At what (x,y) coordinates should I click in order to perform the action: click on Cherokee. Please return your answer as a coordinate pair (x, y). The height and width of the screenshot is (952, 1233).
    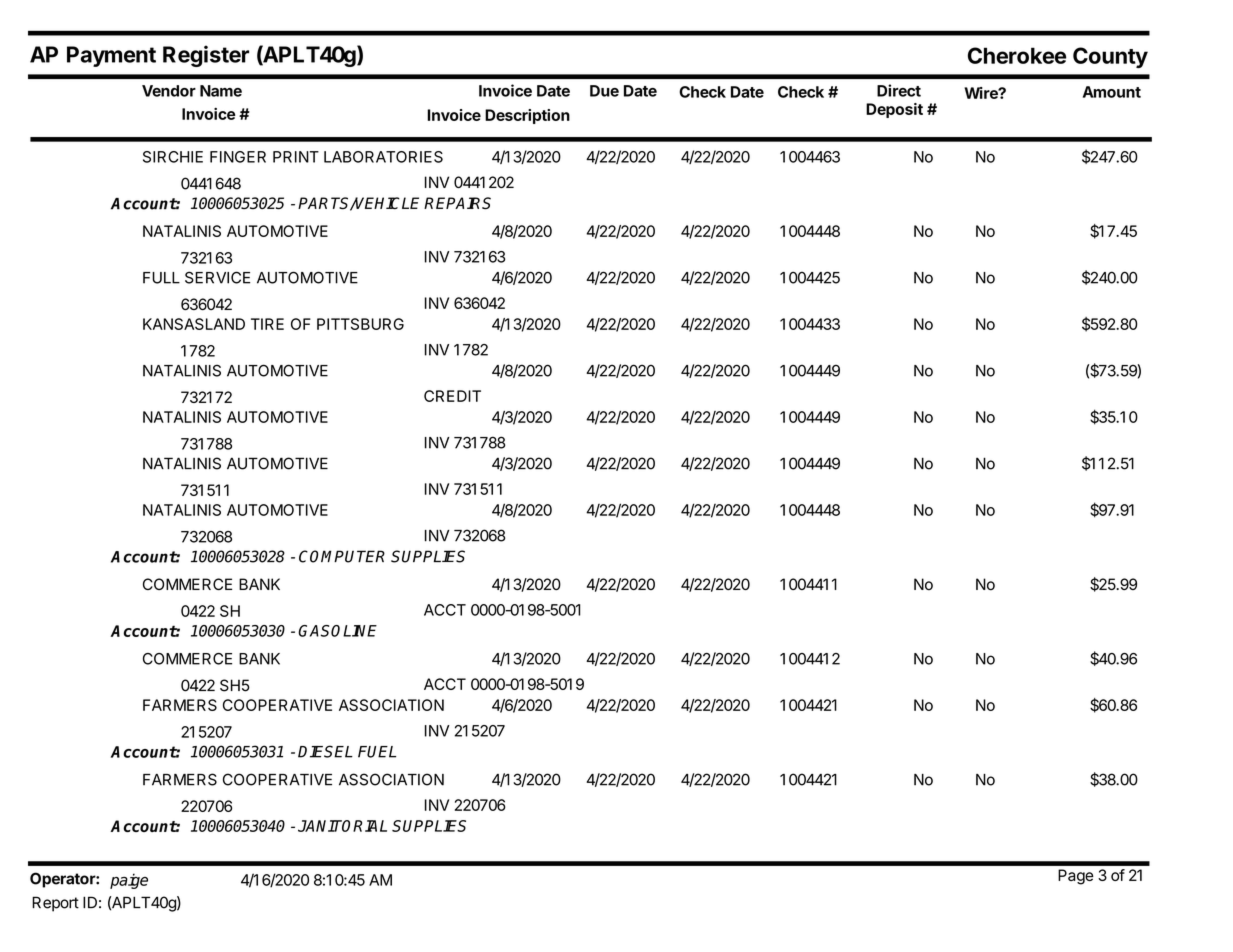
    Looking at the image, I should click on (1017, 55).
